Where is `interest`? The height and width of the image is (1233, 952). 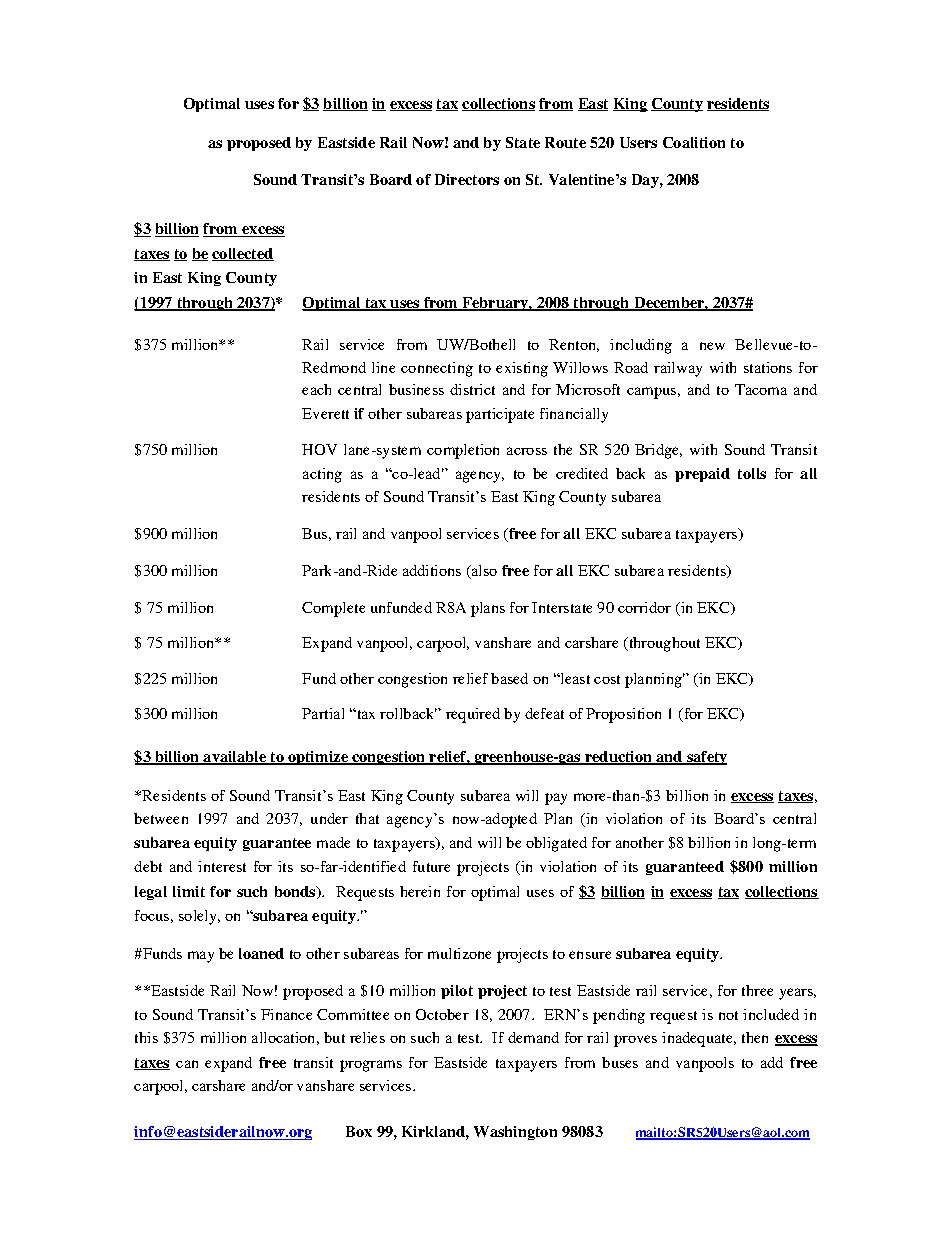 interest is located at coordinates (222, 866).
